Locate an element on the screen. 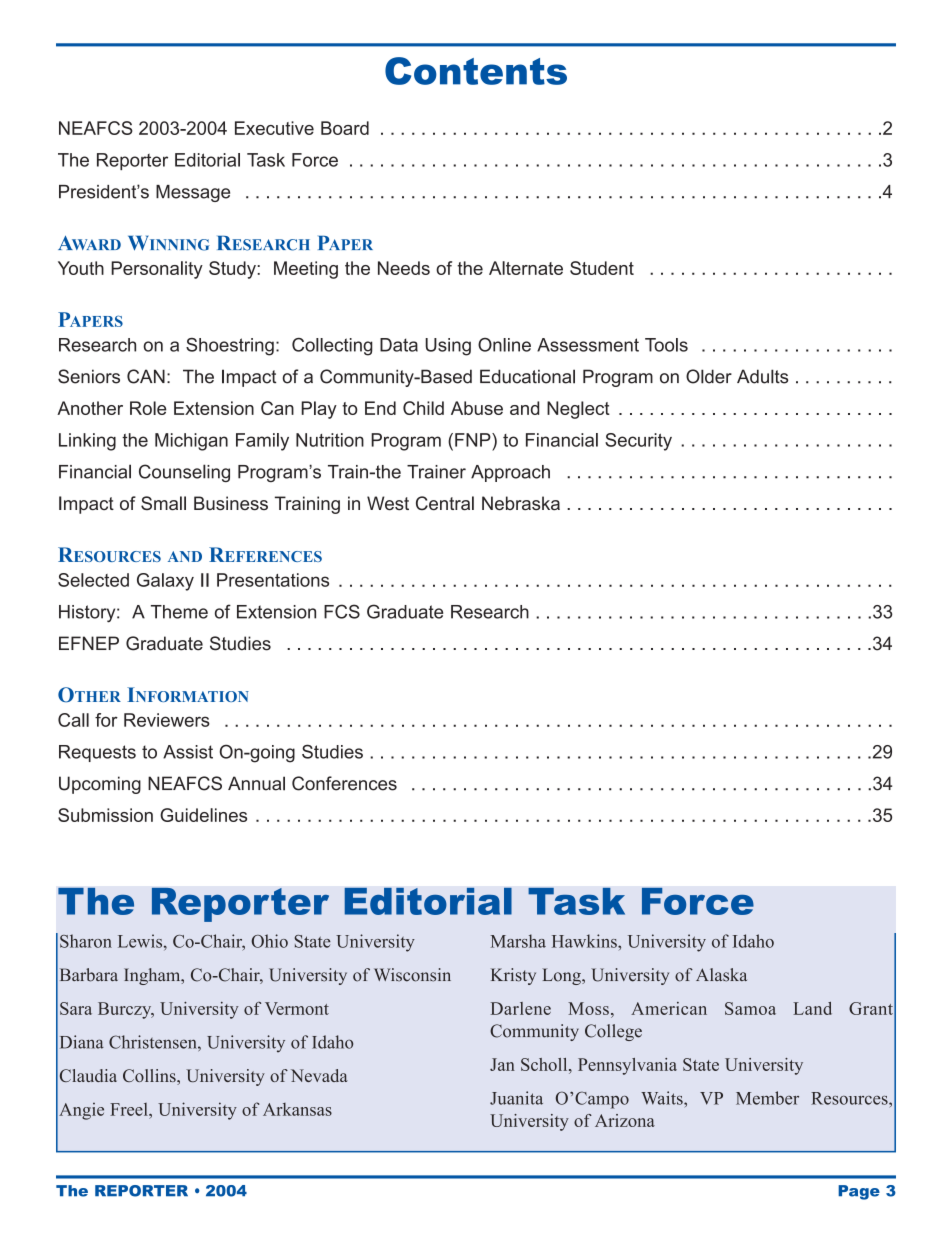 The image size is (952, 1233). Role is located at coordinates (148, 408).
